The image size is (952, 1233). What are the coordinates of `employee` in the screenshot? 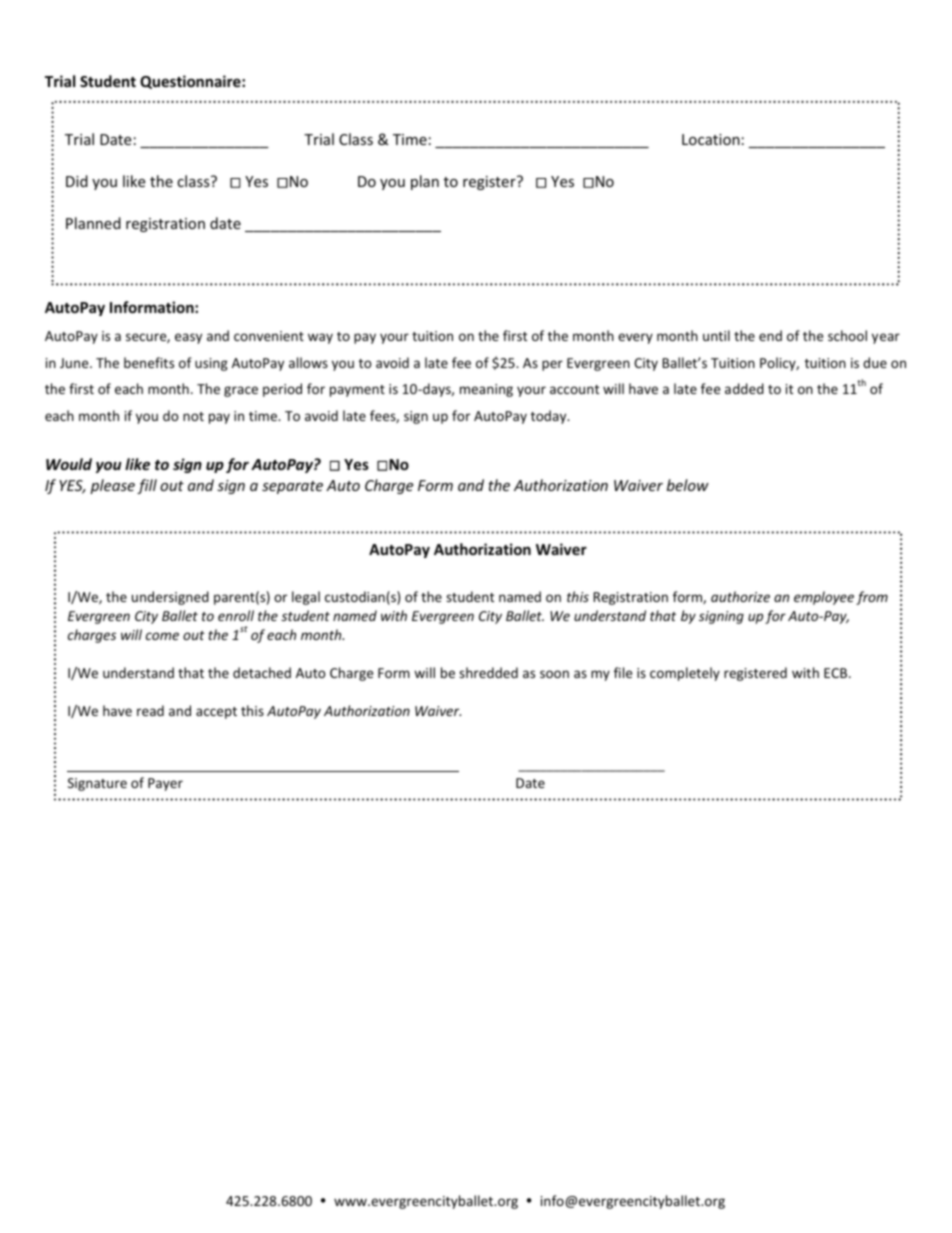 It's located at (824, 598).
